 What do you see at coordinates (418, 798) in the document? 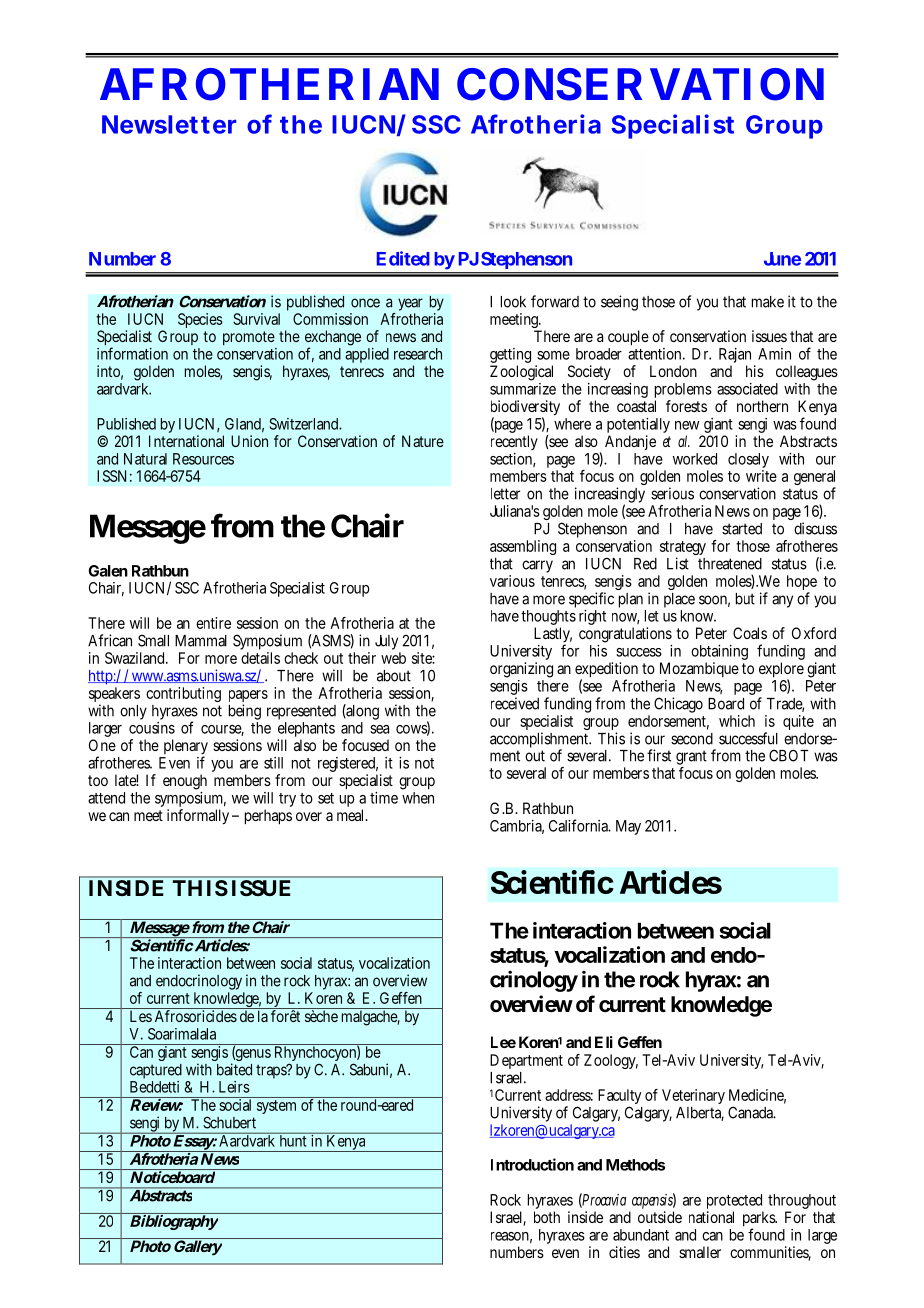
I see `when` at bounding box center [418, 798].
